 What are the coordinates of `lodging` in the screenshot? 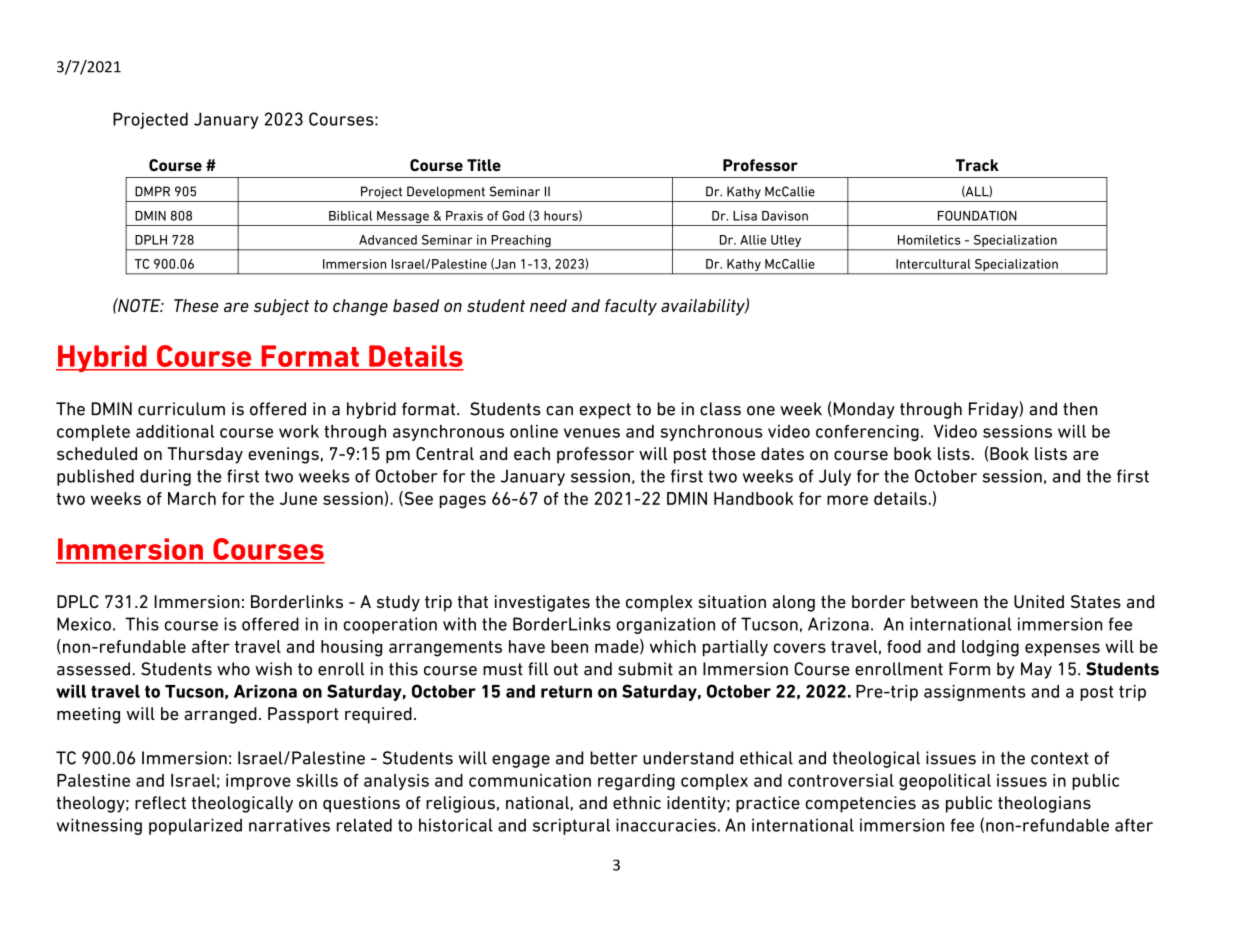 It's located at (990, 648).
